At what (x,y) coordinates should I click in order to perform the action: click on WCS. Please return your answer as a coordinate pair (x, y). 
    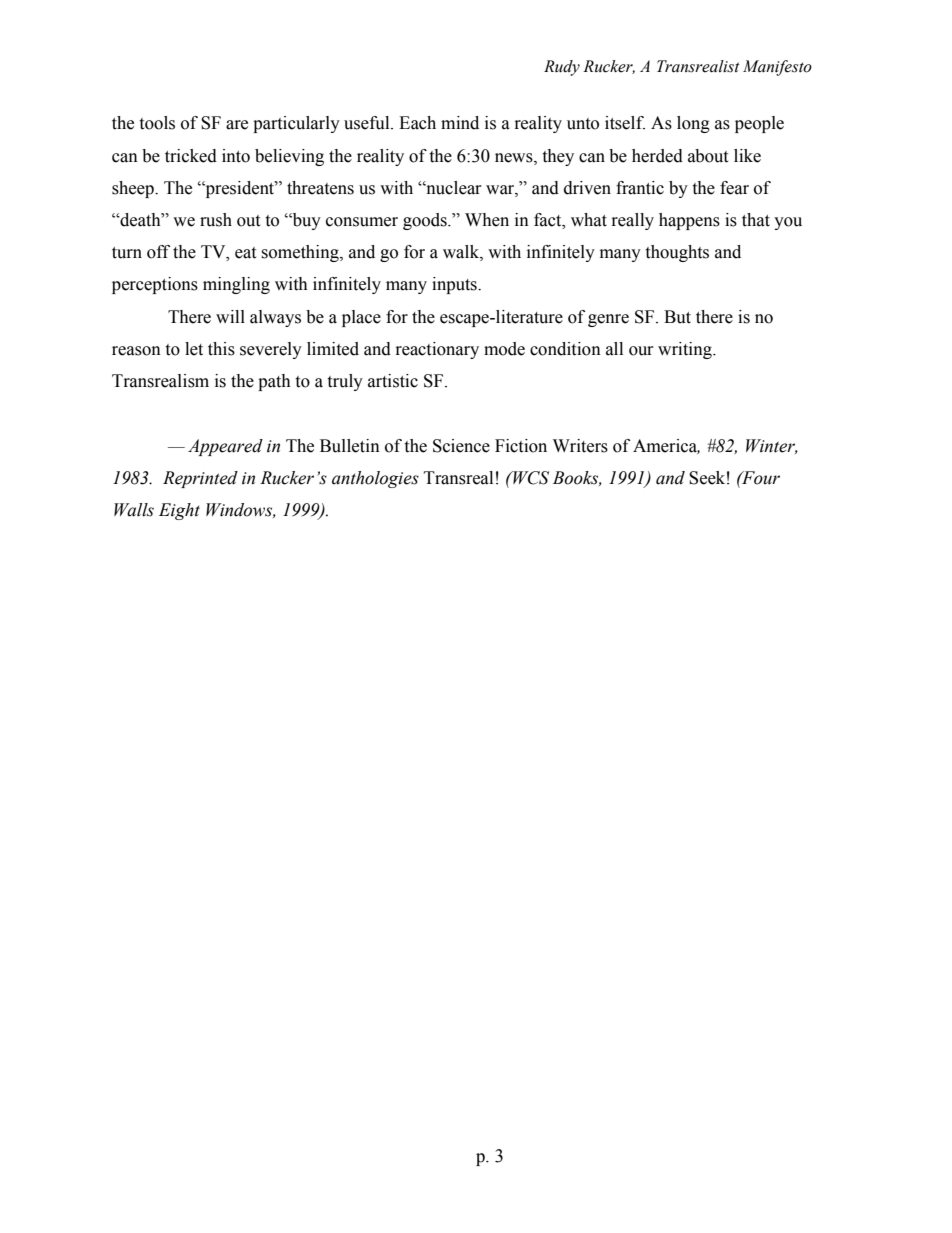
    Looking at the image, I should click on (530, 478).
